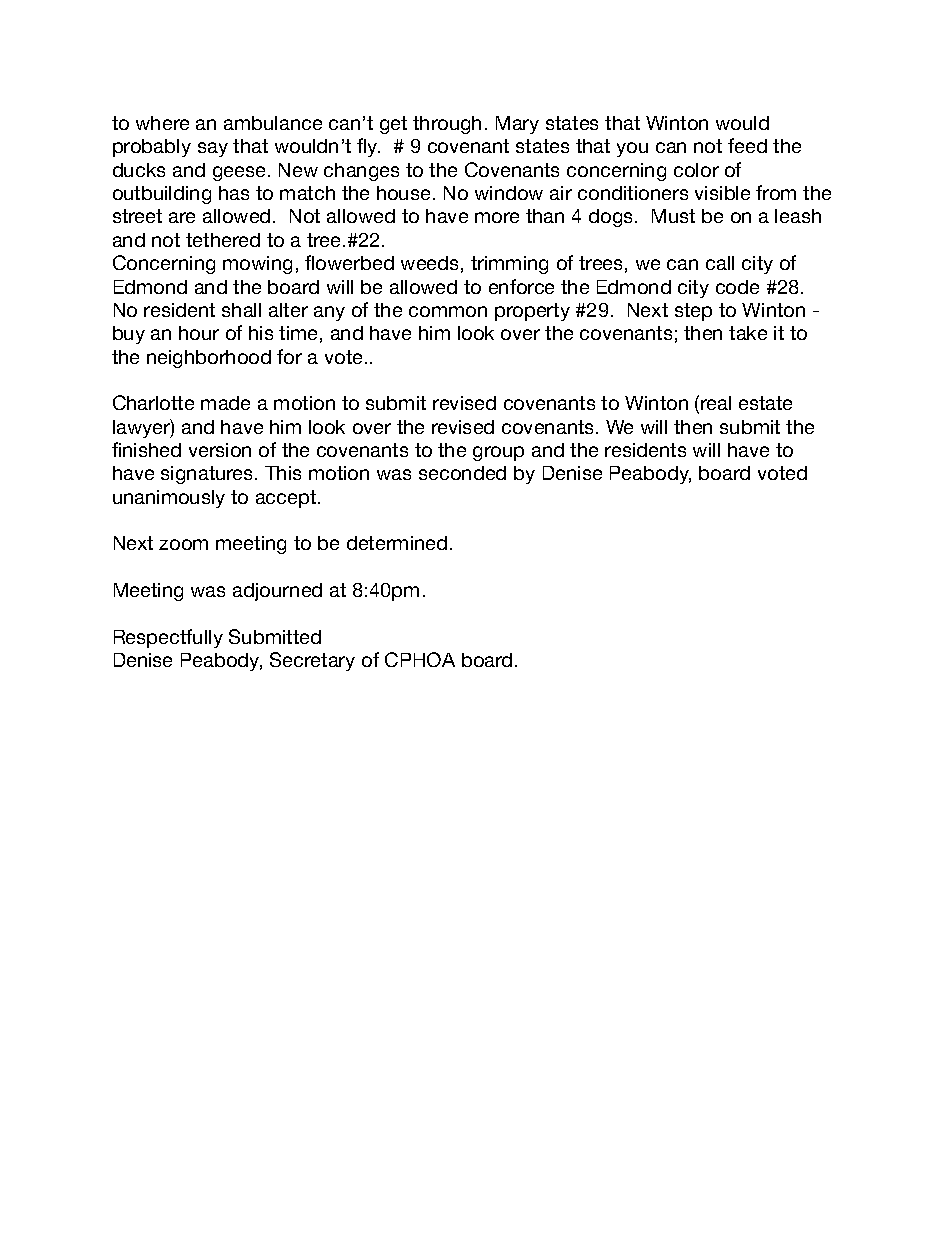 The width and height of the page is (952, 1233). What do you see at coordinates (716, 403) in the page?
I see `real` at bounding box center [716, 403].
